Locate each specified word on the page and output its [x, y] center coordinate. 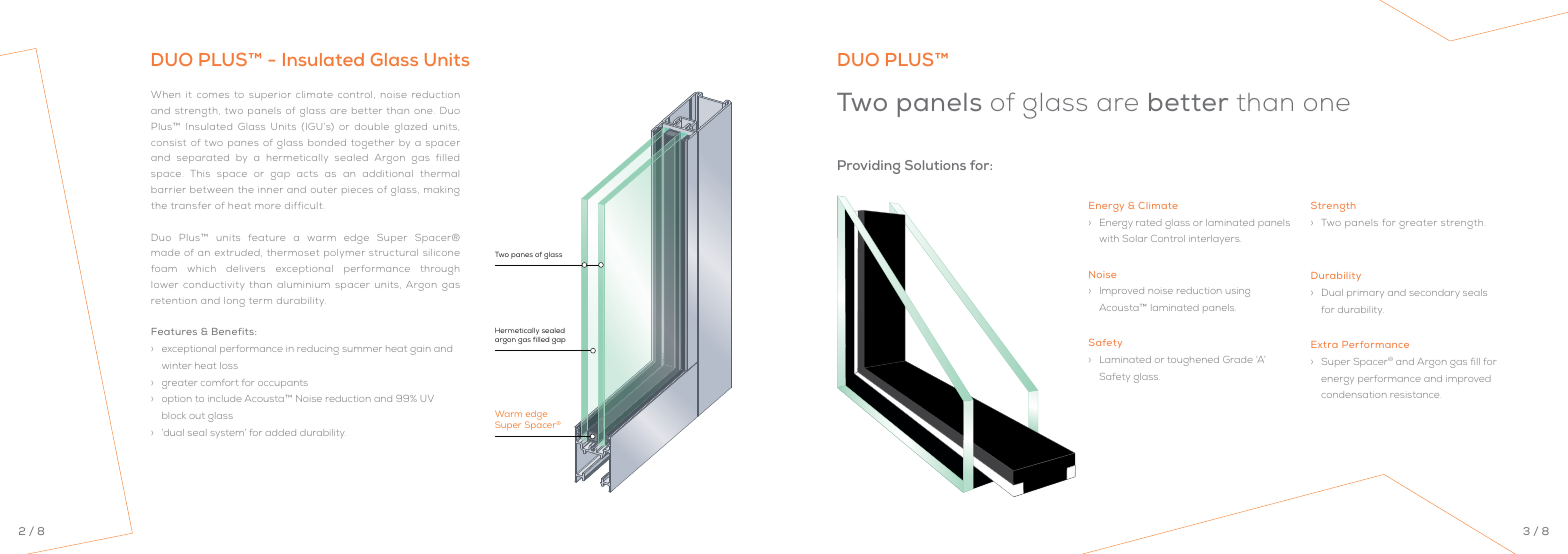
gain [420, 351]
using [1238, 293]
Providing [869, 167]
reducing [318, 350]
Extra [1324, 344]
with [1109, 238]
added [280, 432]
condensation [1354, 394]
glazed [411, 128]
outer [324, 190]
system [228, 433]
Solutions [935, 165]
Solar [1135, 238]
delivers [245, 268]
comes [213, 95]
